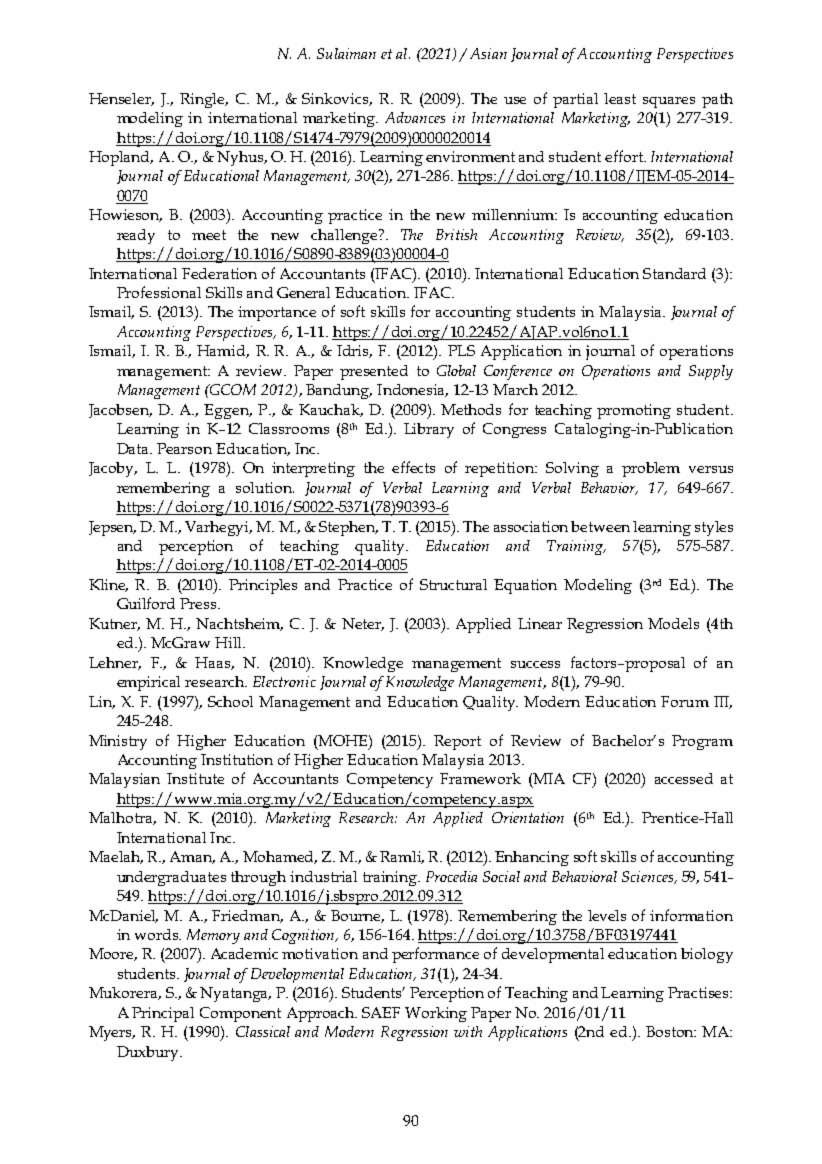  Describe the element at coordinates (346, 53) in the image. I see `Sulaiman` at that location.
